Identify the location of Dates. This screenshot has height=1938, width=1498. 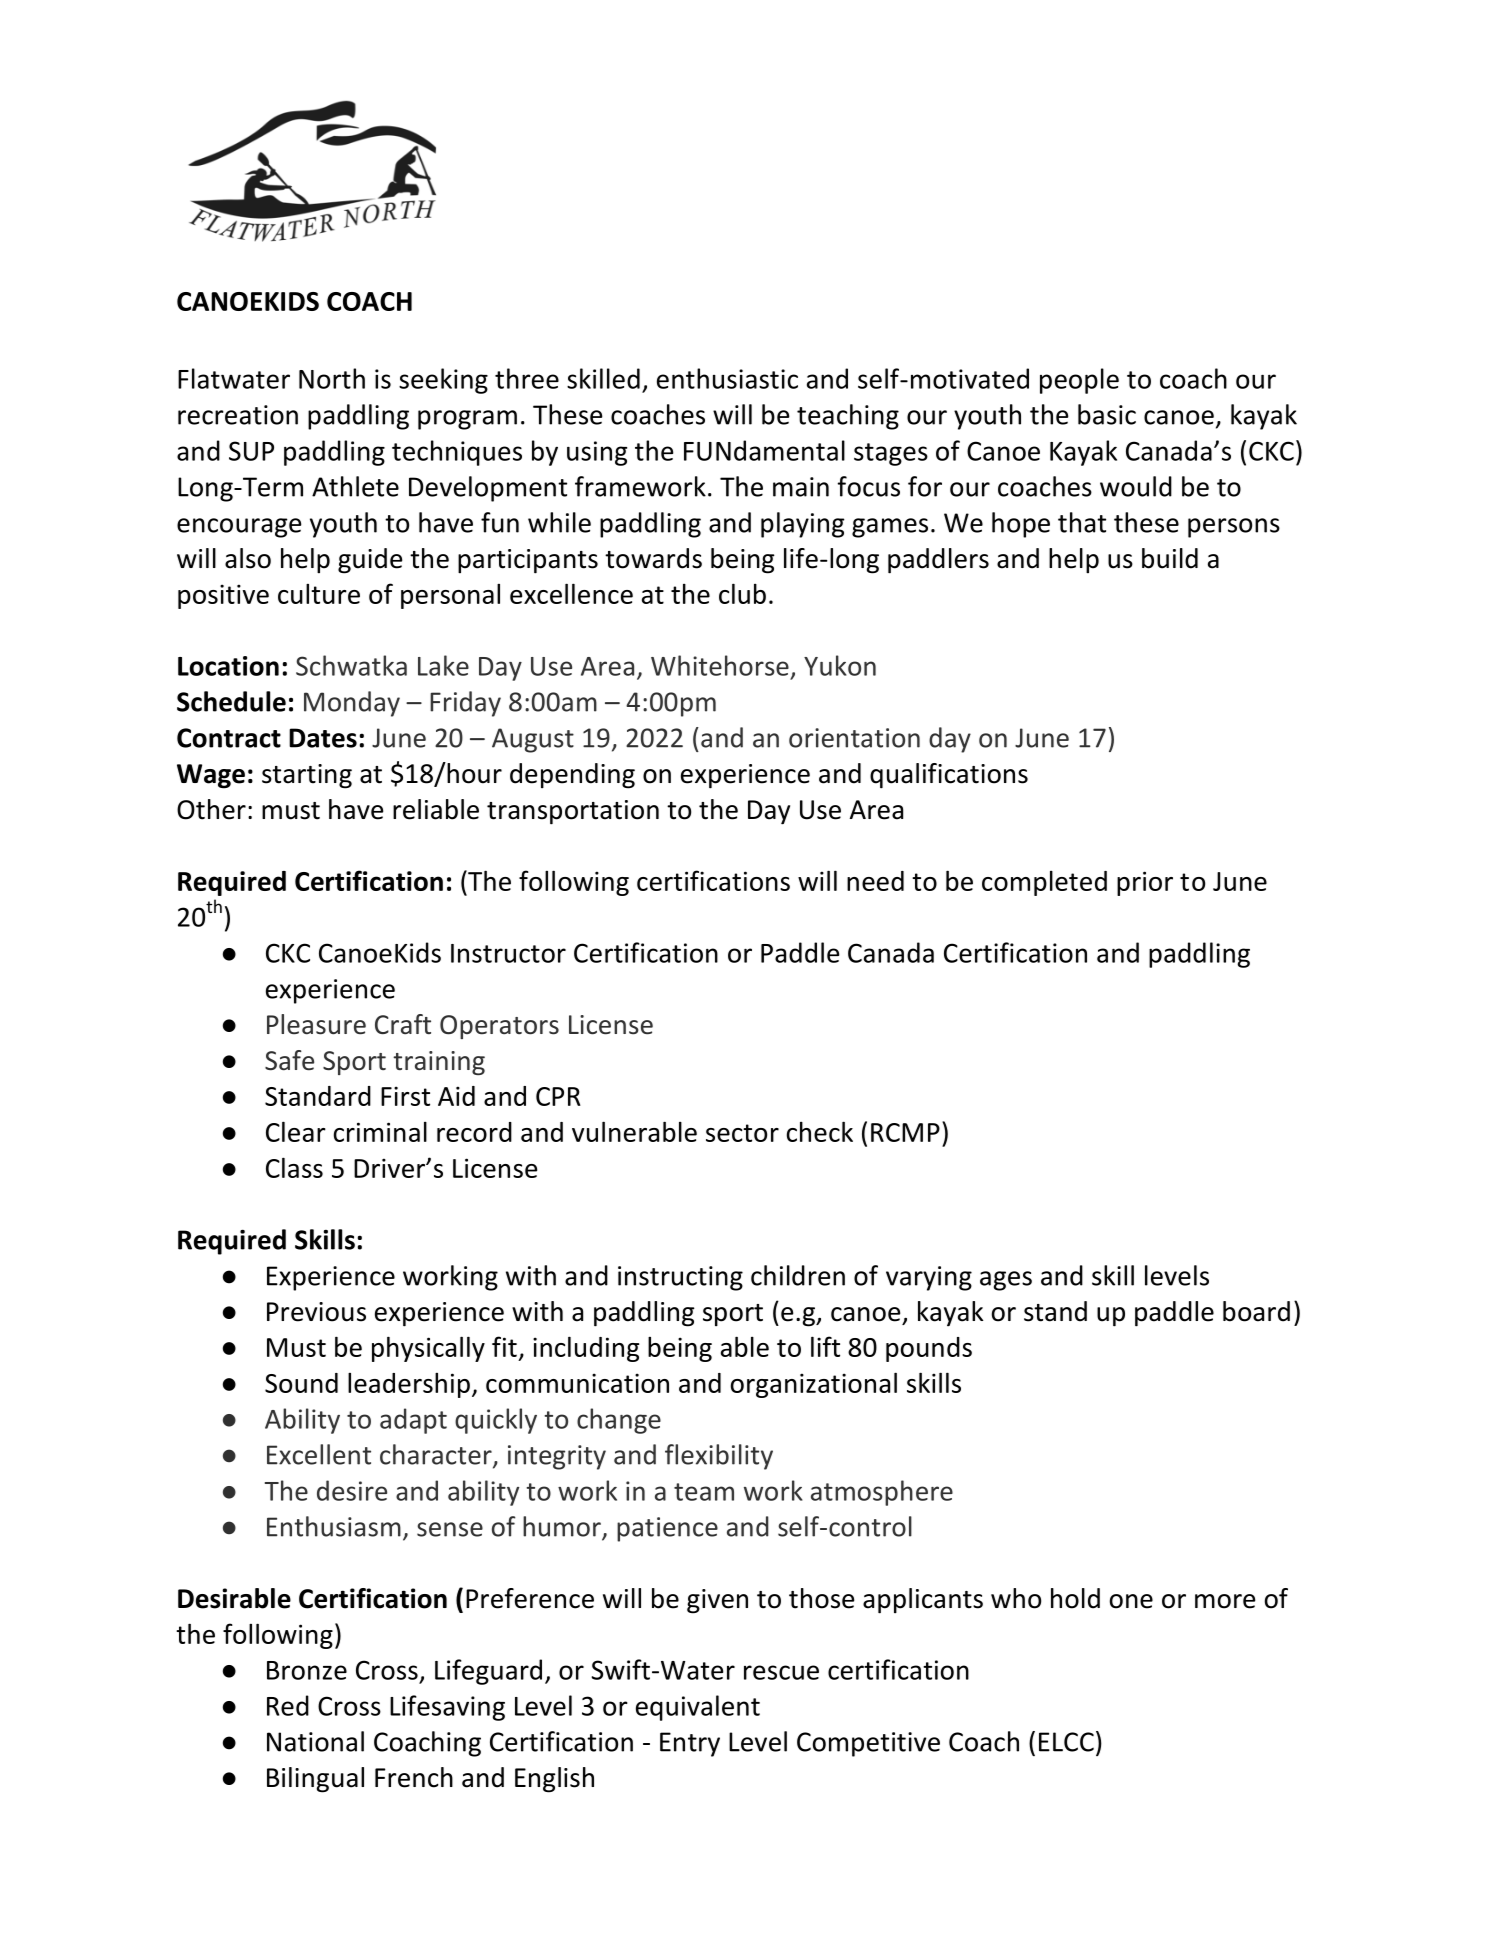
(323, 738).
